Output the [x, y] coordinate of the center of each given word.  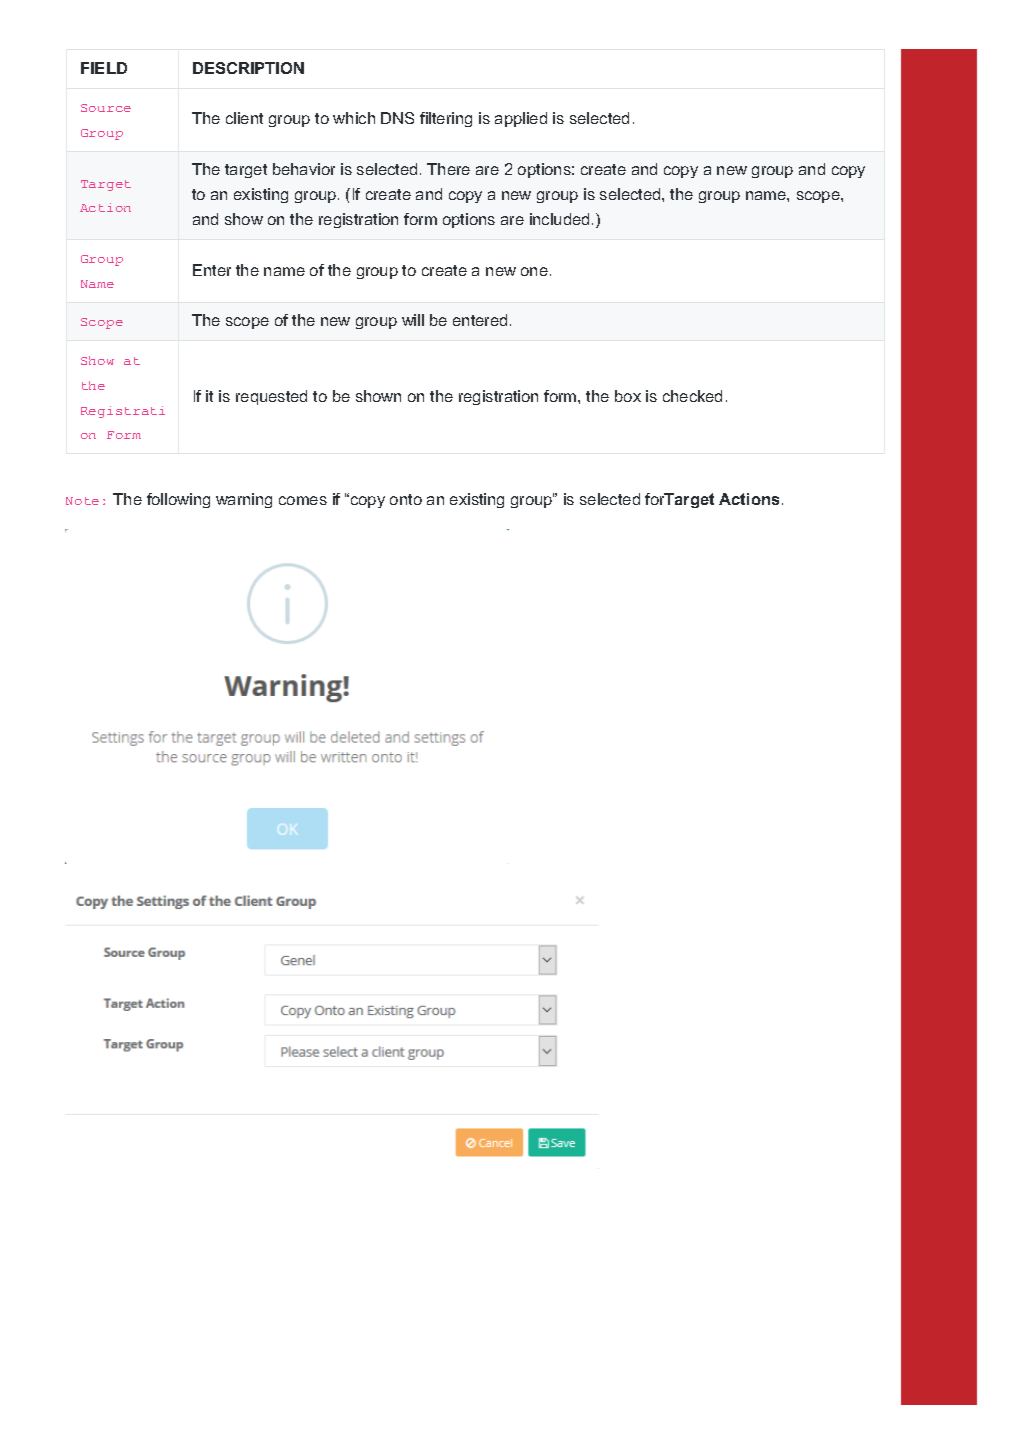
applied [521, 119]
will [413, 320]
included [559, 219]
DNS [397, 118]
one [534, 271]
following [178, 500]
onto [406, 499]
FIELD [104, 68]
